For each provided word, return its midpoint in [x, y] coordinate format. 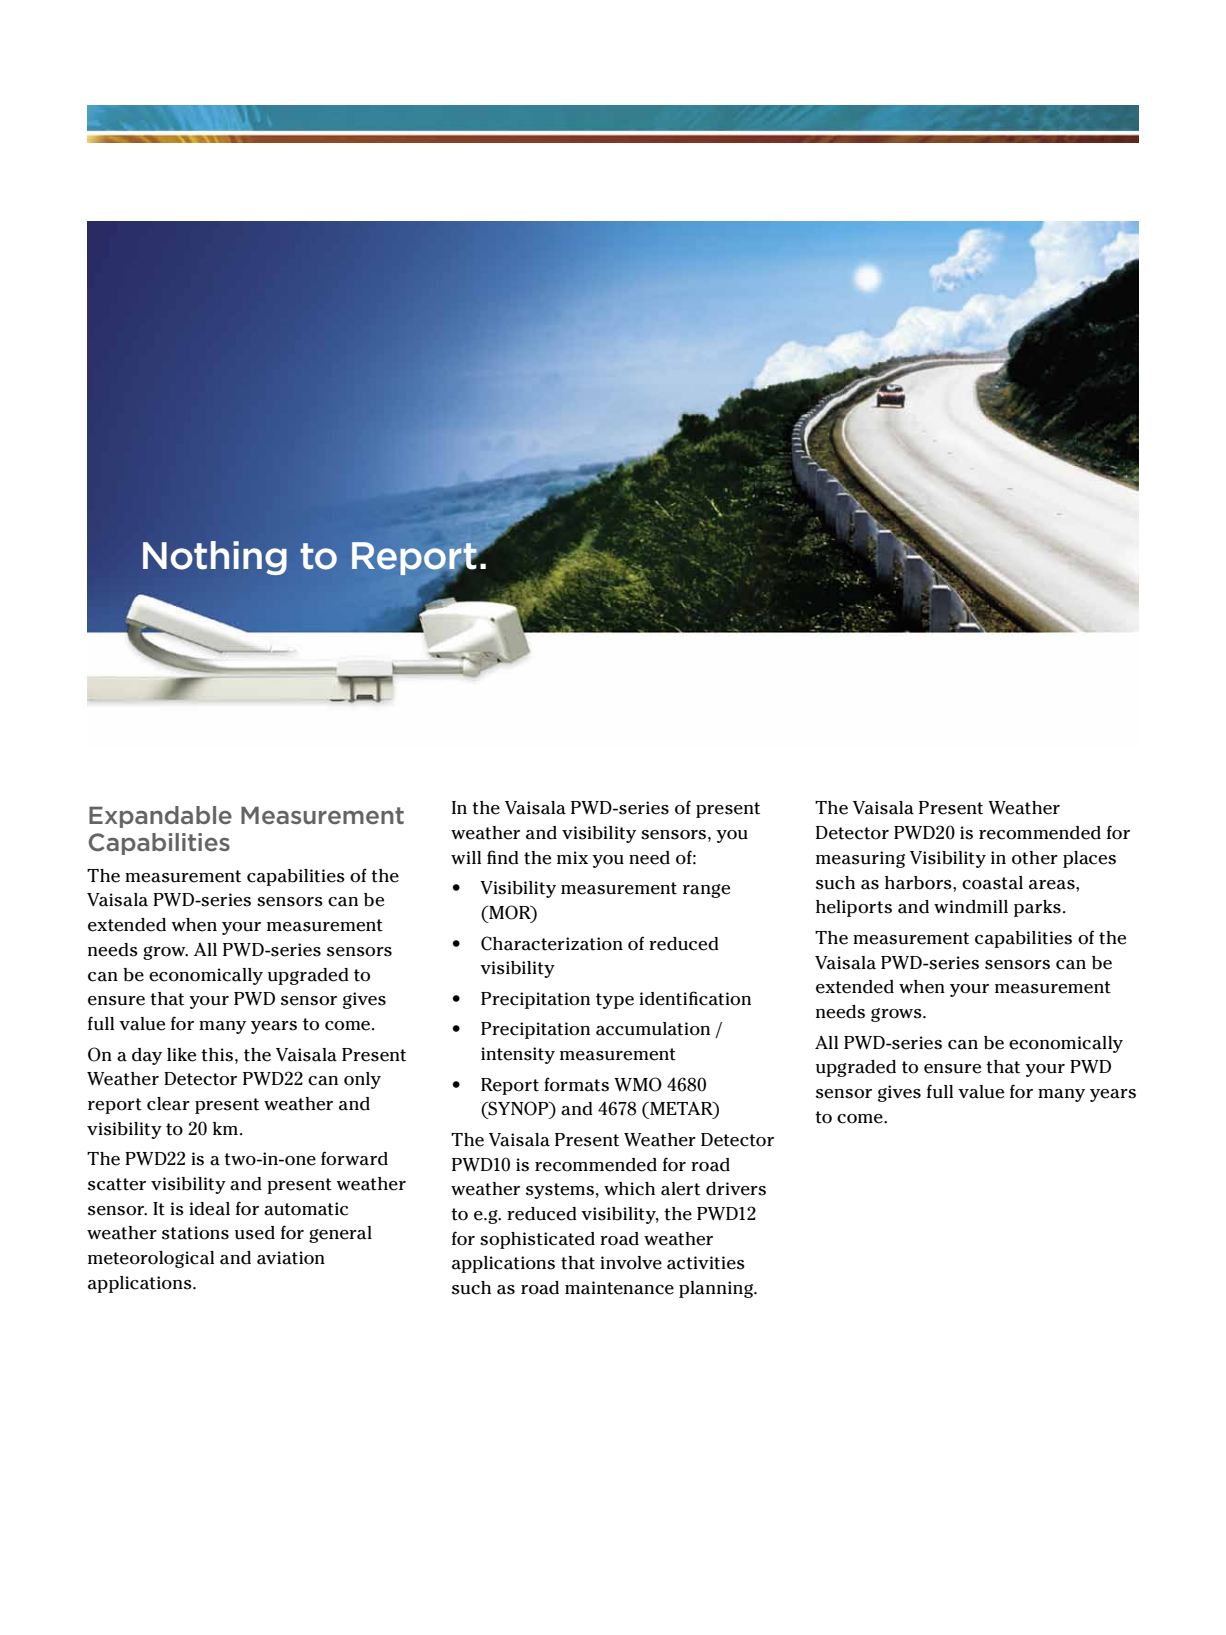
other [1035, 858]
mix [572, 857]
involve [631, 1263]
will [466, 857]
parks [1037, 908]
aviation [291, 1258]
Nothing [215, 558]
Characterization [552, 943]
